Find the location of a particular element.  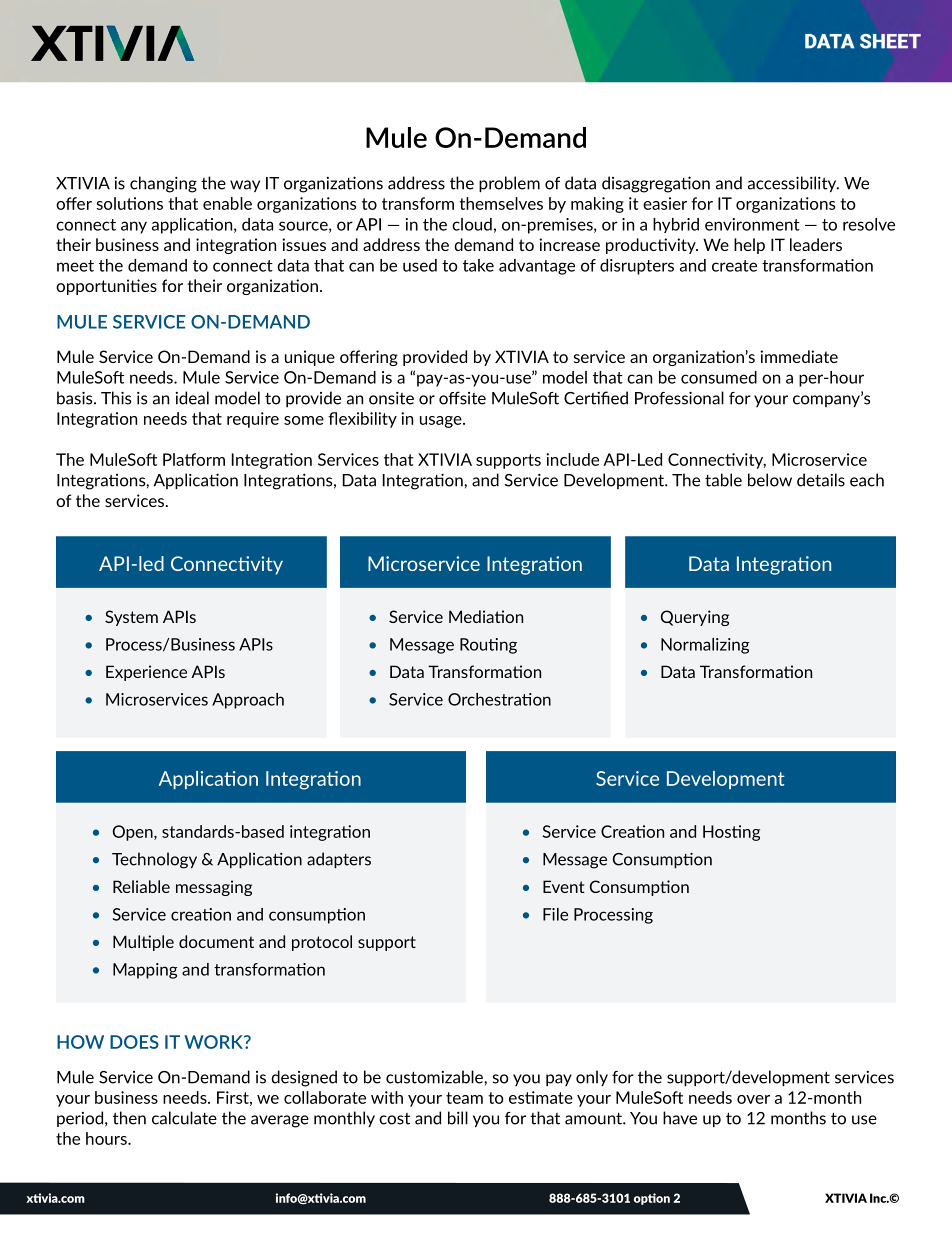

environment is located at coordinates (752, 224).
